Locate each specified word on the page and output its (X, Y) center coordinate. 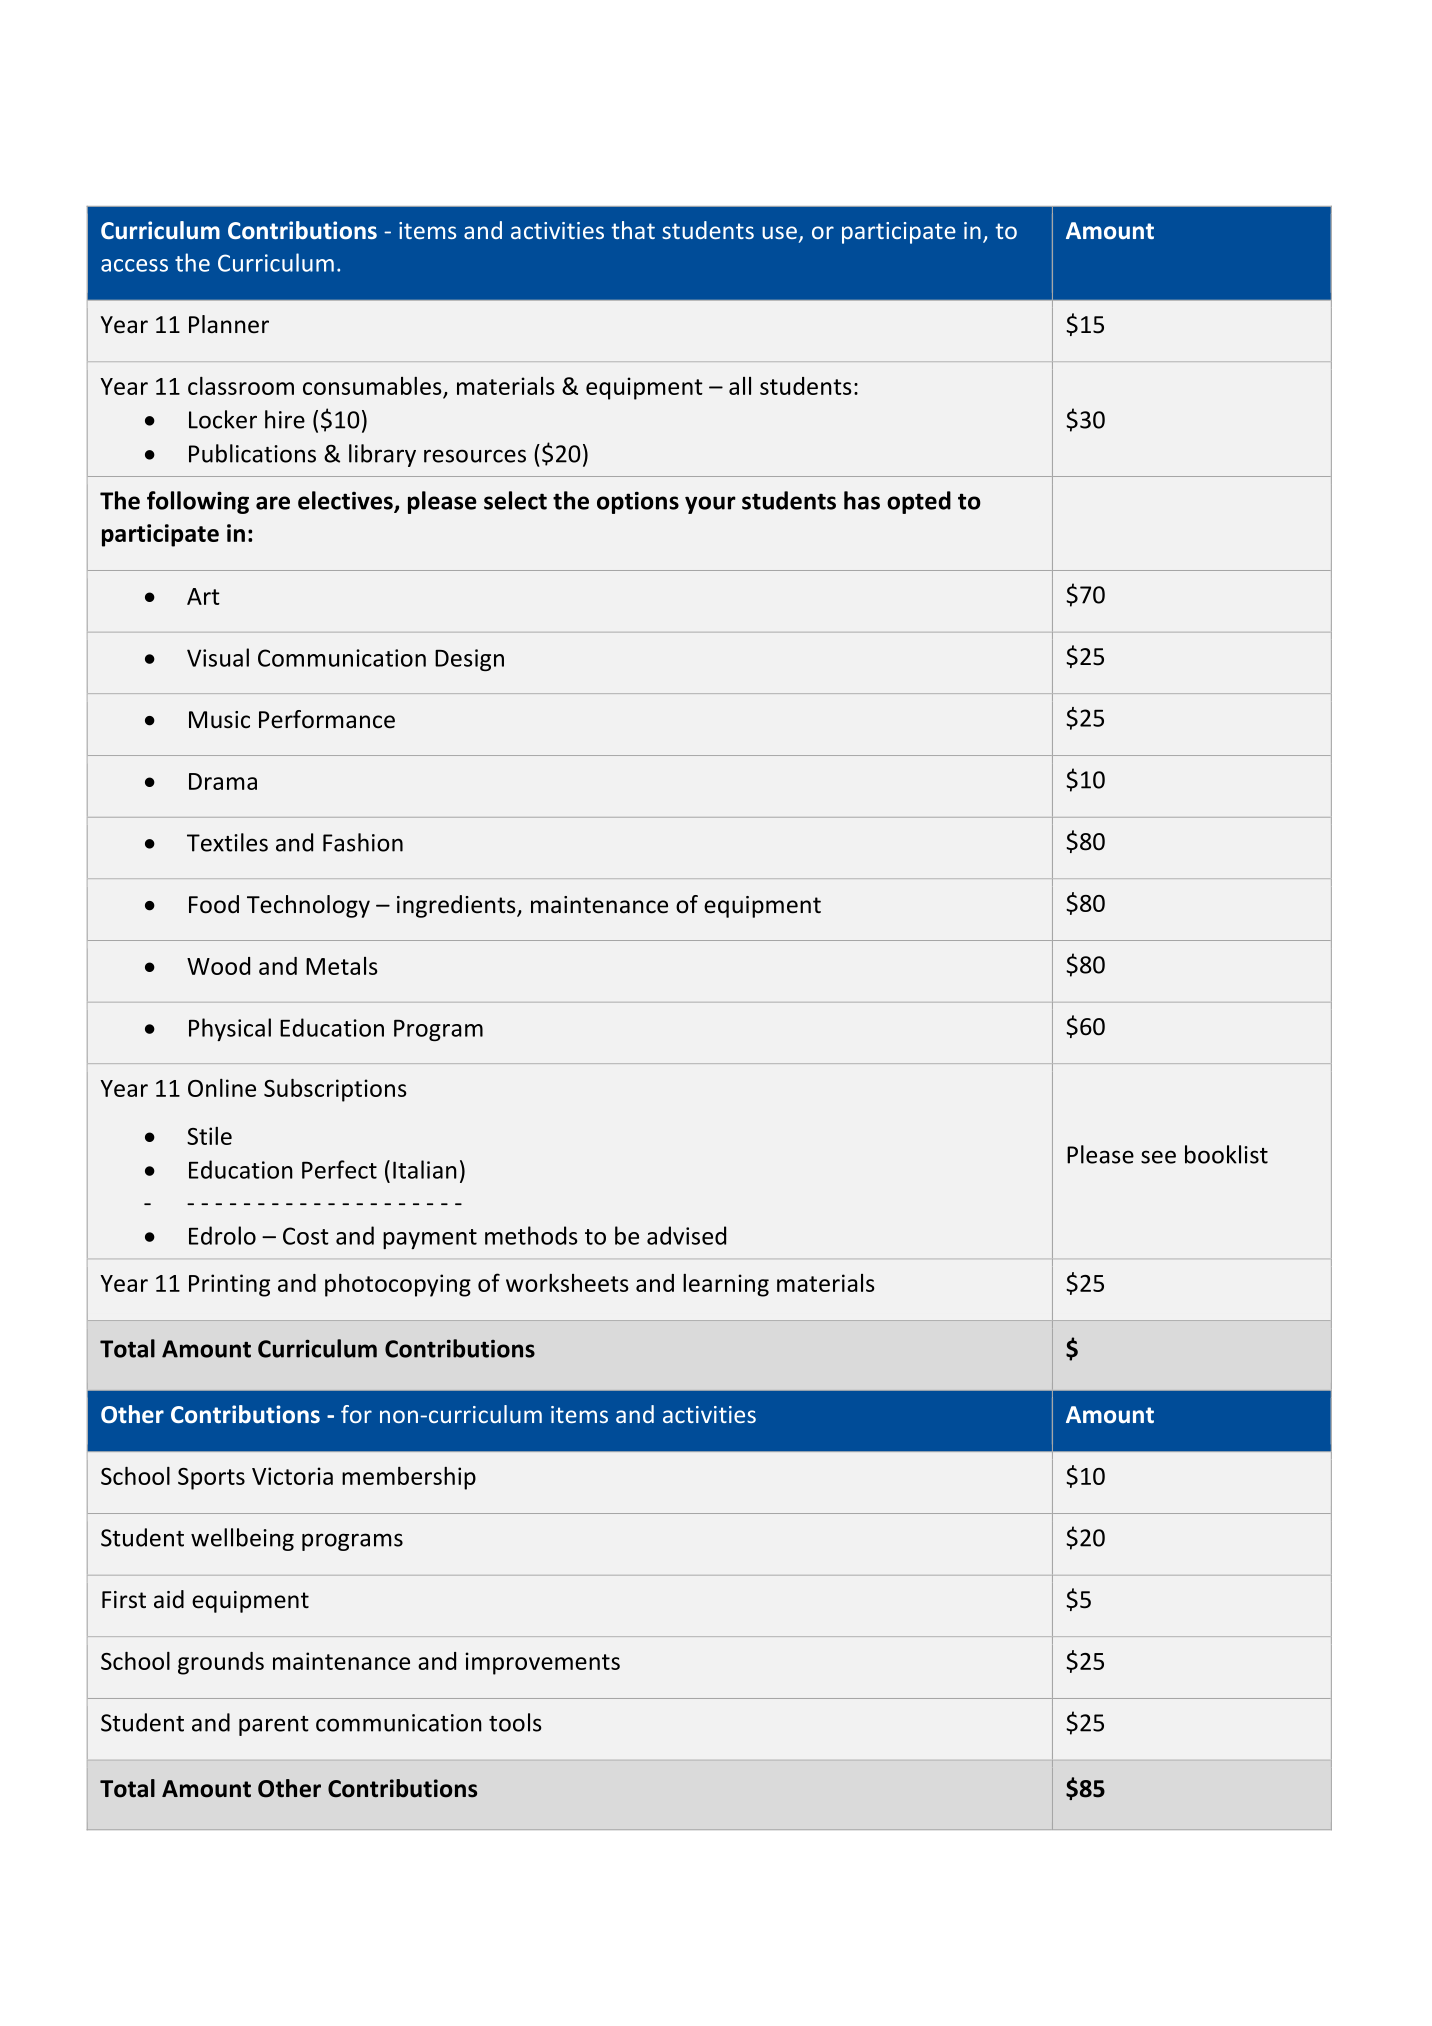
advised (686, 1235)
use (779, 232)
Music (219, 720)
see (1158, 1157)
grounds (221, 1663)
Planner (229, 324)
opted (919, 502)
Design (469, 660)
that (633, 230)
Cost (306, 1236)
